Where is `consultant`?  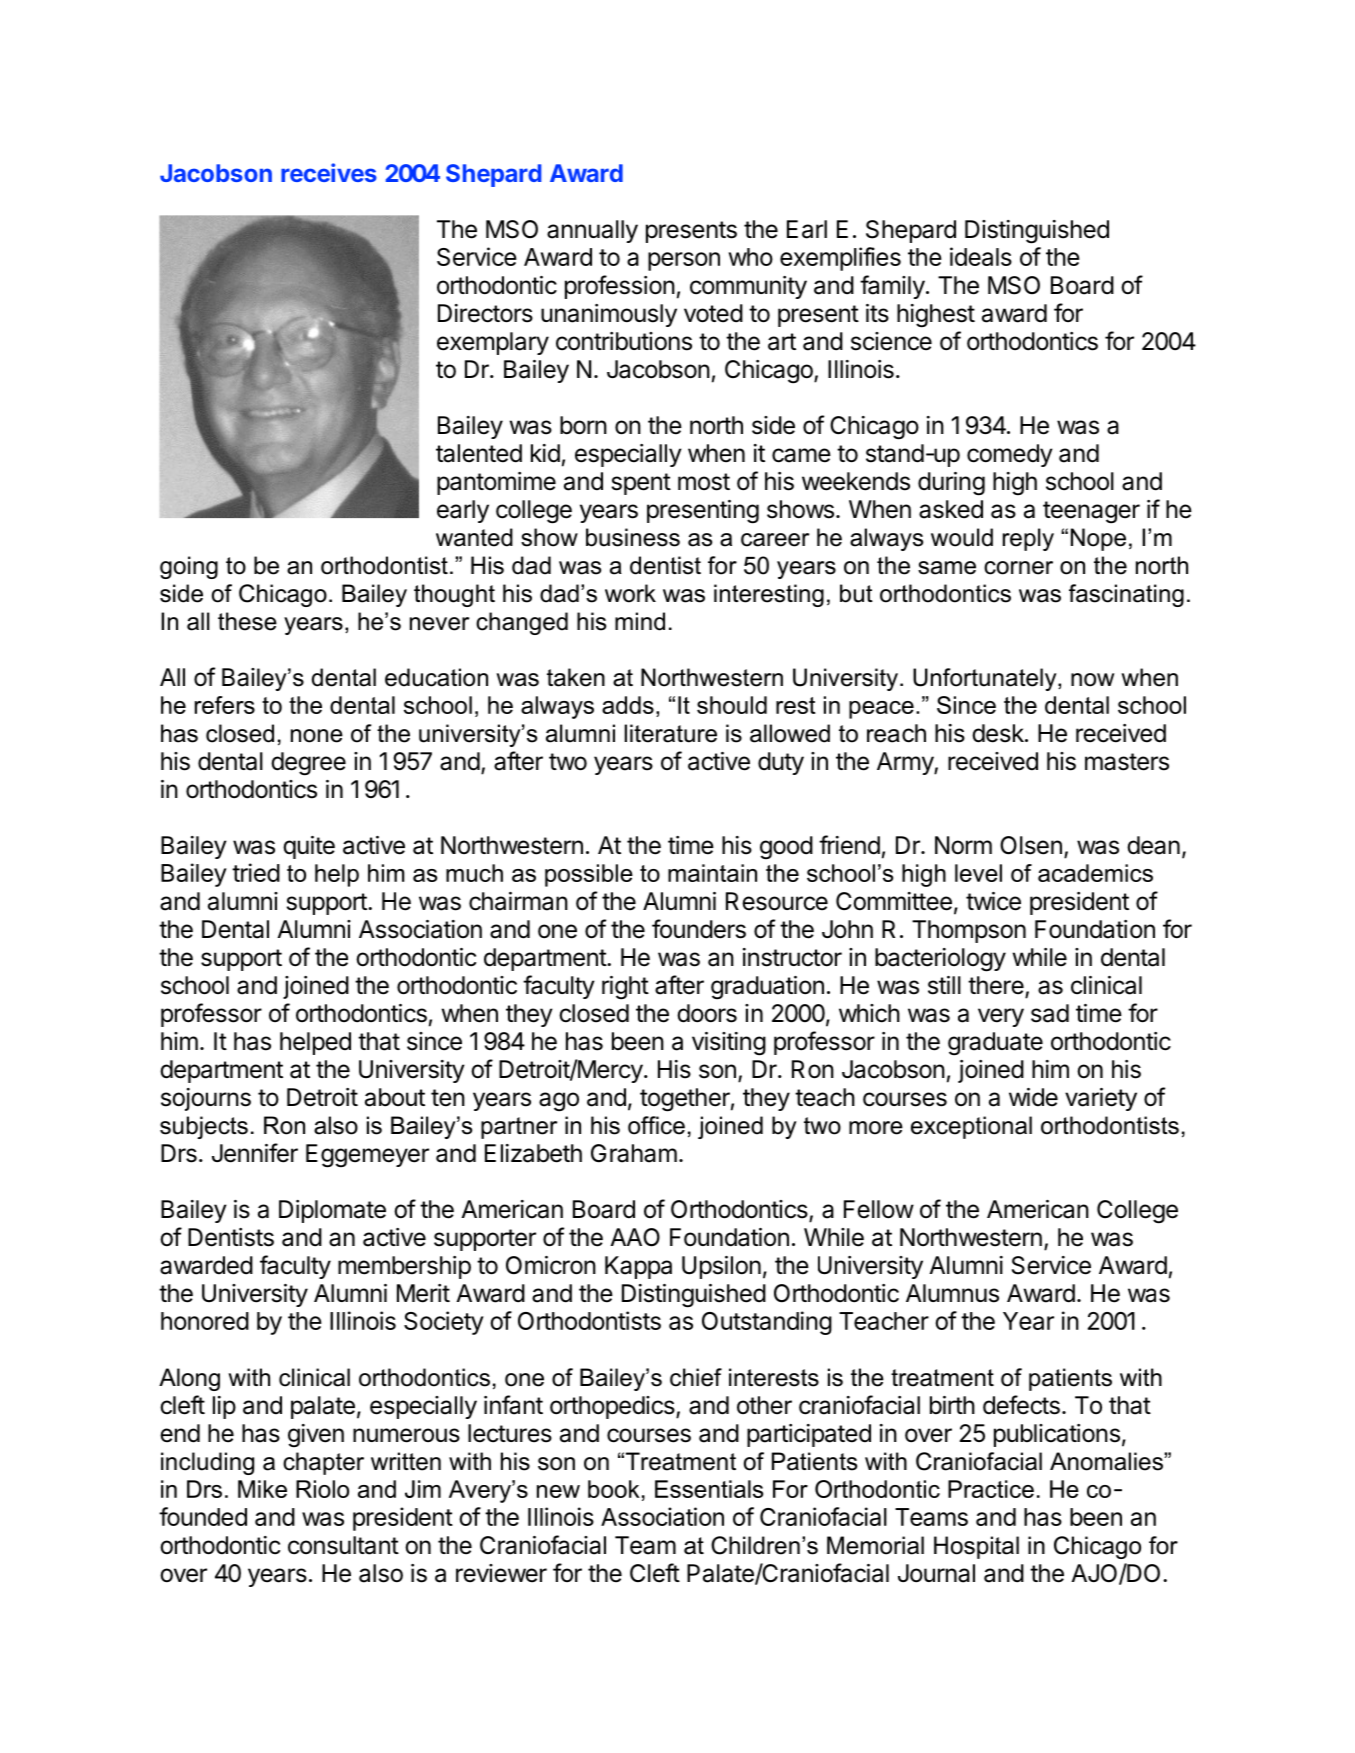 consultant is located at coordinates (343, 1545).
